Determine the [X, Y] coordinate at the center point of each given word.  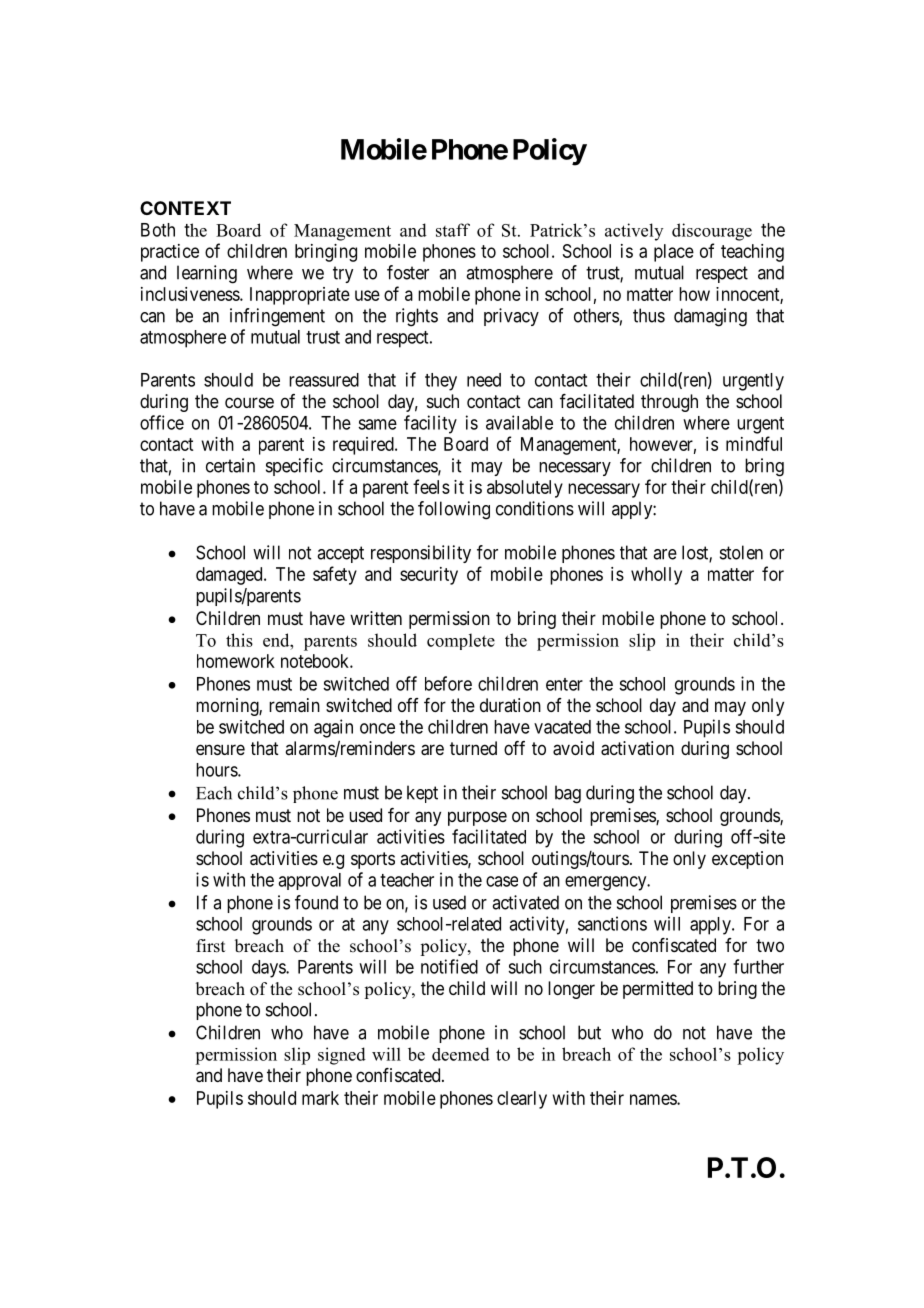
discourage [712, 232]
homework [236, 661]
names [654, 1099]
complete [461, 641]
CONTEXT [185, 208]
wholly [656, 576]
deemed [461, 1054]
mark [320, 1098]
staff [453, 230]
